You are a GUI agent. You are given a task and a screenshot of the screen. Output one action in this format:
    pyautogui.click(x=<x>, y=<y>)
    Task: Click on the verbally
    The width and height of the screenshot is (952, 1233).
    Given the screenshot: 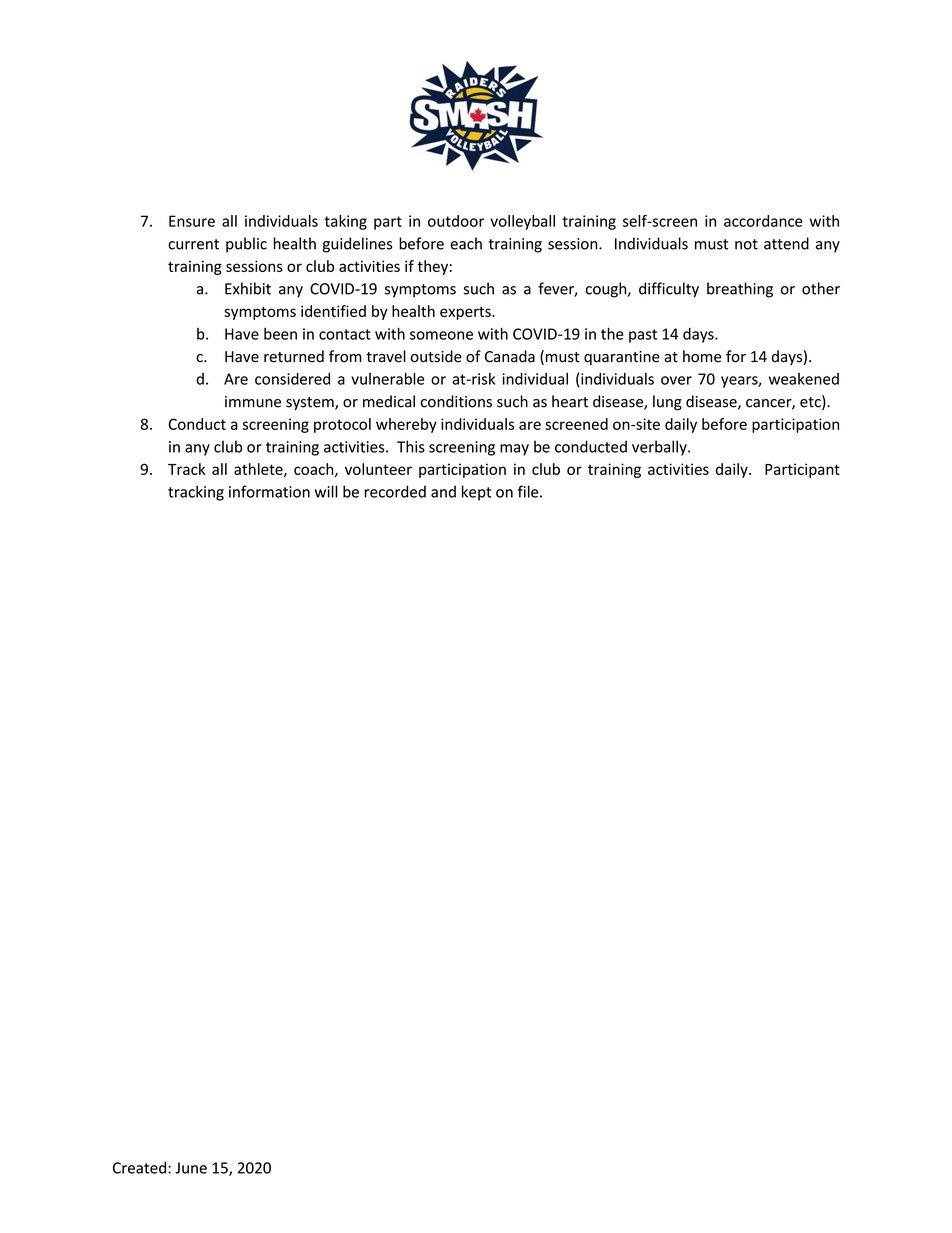 What is the action you would take?
    pyautogui.click(x=660, y=448)
